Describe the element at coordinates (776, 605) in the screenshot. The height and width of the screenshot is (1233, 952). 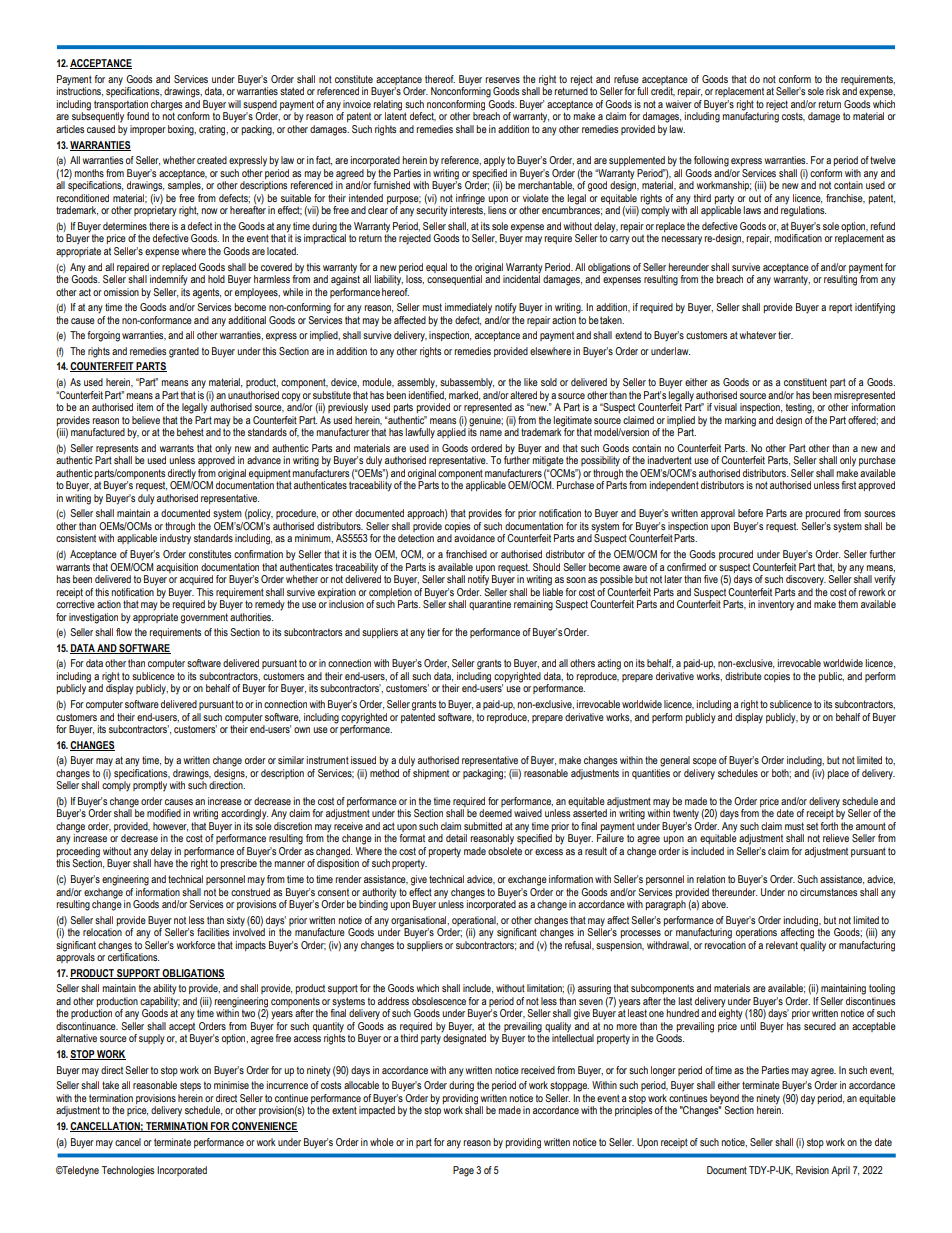
I see `inventory` at that location.
